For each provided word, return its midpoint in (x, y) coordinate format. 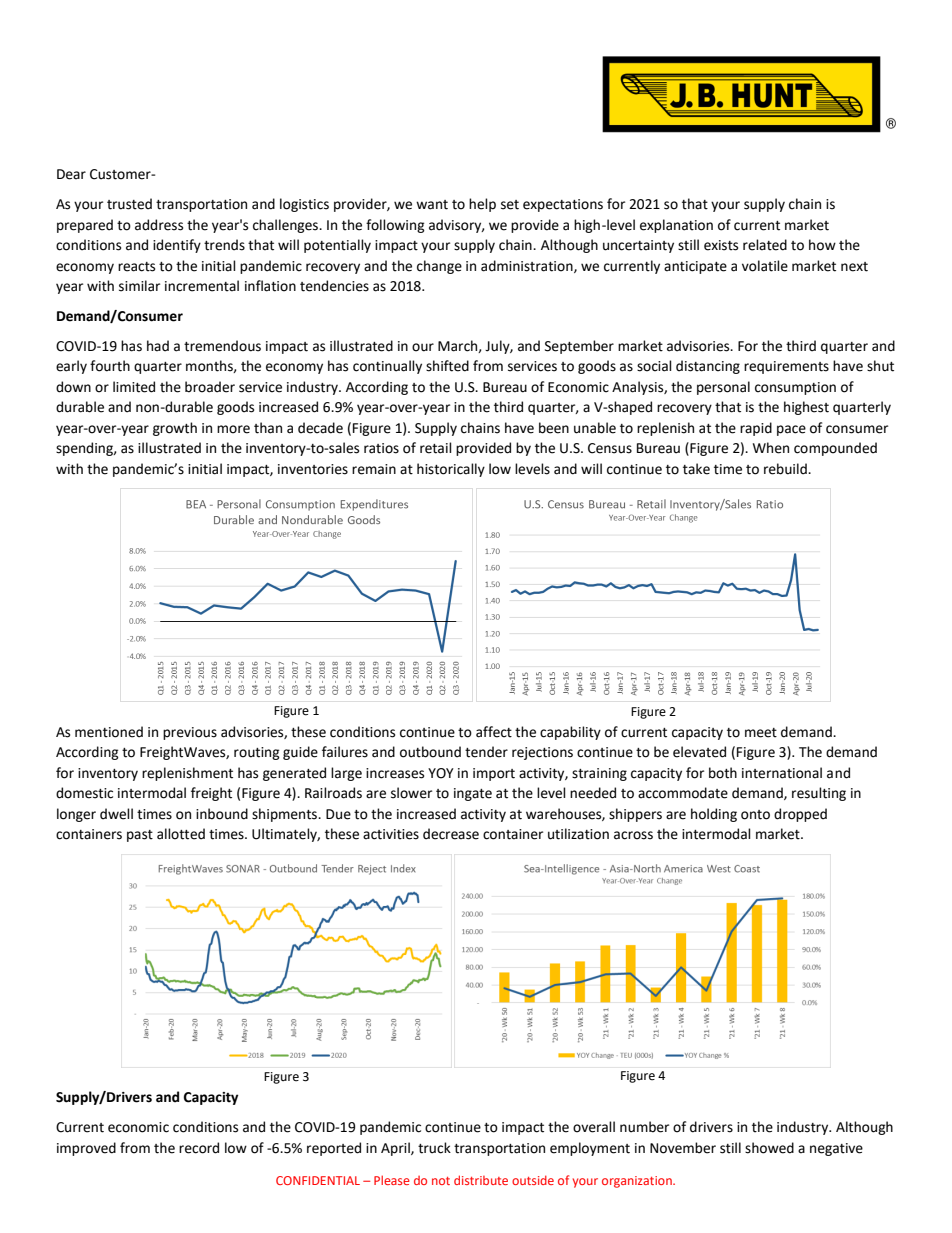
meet (761, 733)
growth (175, 429)
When (771, 448)
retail (436, 448)
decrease (451, 834)
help (482, 205)
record (199, 1148)
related (765, 245)
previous (190, 733)
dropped (800, 815)
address (159, 225)
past (140, 836)
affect (494, 732)
